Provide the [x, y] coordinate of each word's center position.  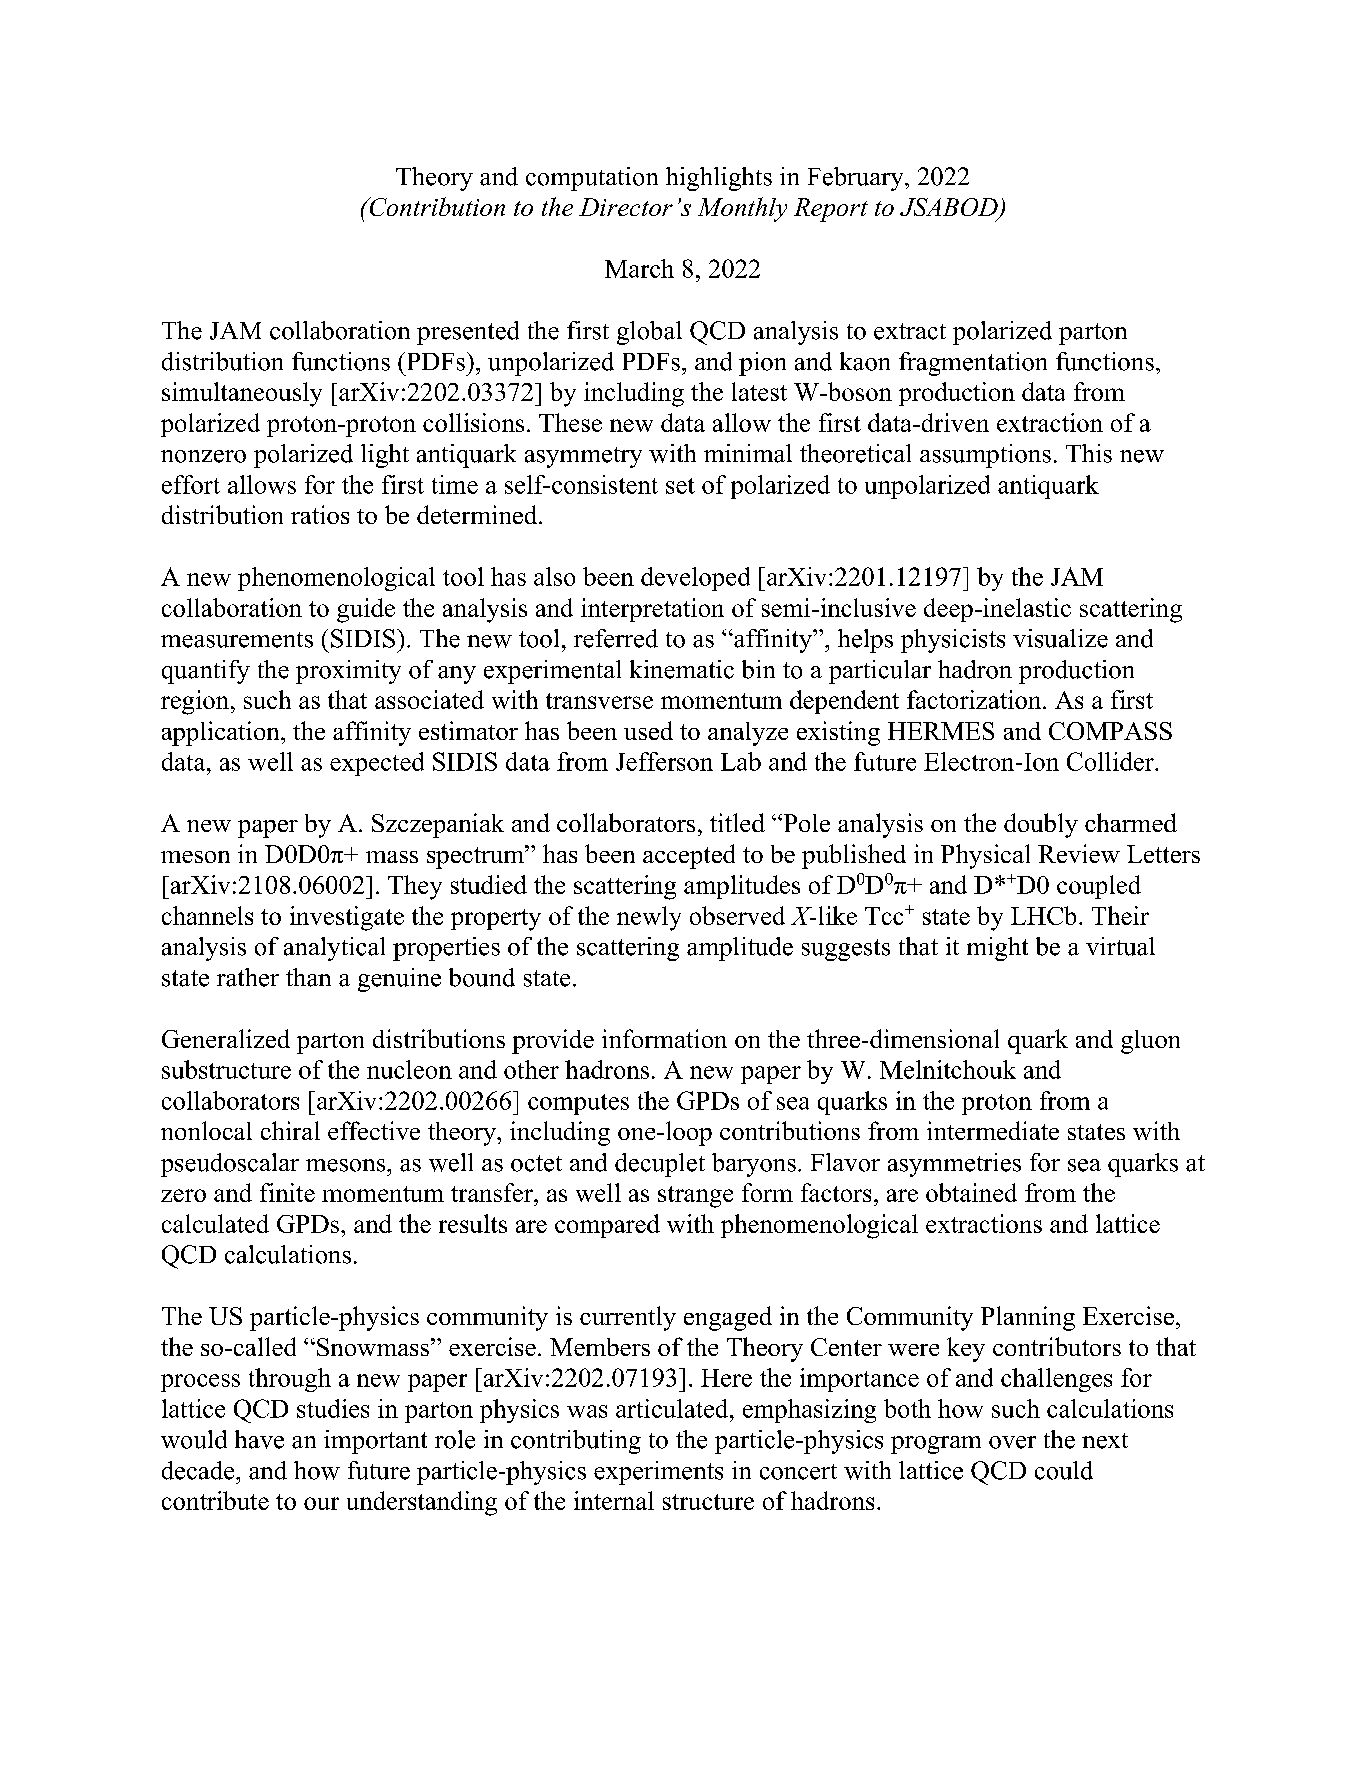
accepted [689, 856]
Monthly [742, 209]
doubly [1041, 825]
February [857, 179]
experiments [658, 1473]
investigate [347, 918]
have [259, 1439]
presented [468, 333]
